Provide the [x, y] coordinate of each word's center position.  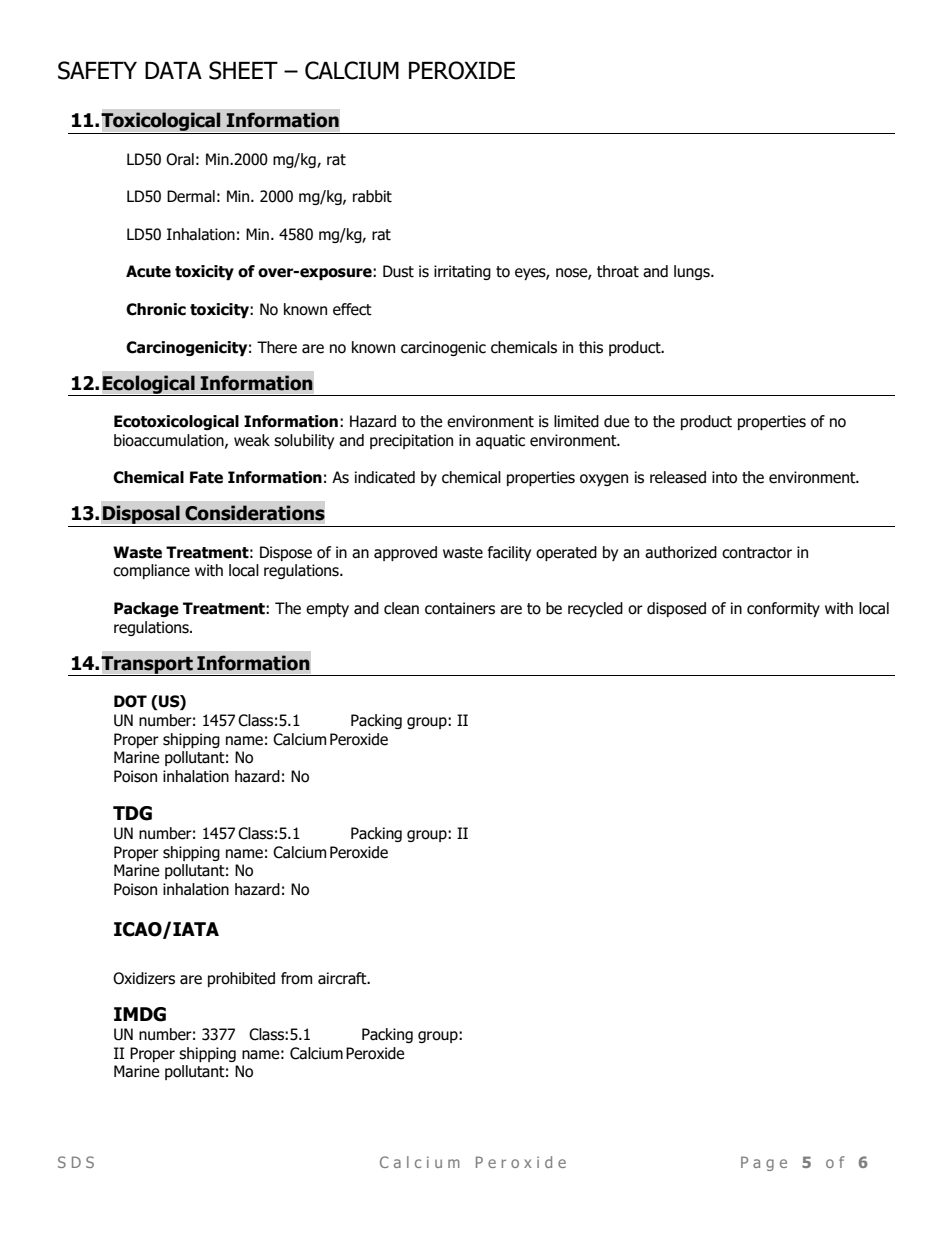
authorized [681, 552]
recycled [595, 609]
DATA [173, 70]
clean [401, 608]
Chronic [156, 309]
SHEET [243, 70]
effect [352, 309]
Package [146, 609]
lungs [693, 272]
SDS [76, 1162]
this [591, 347]
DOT [130, 701]
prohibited [241, 979]
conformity [783, 609]
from [296, 978]
